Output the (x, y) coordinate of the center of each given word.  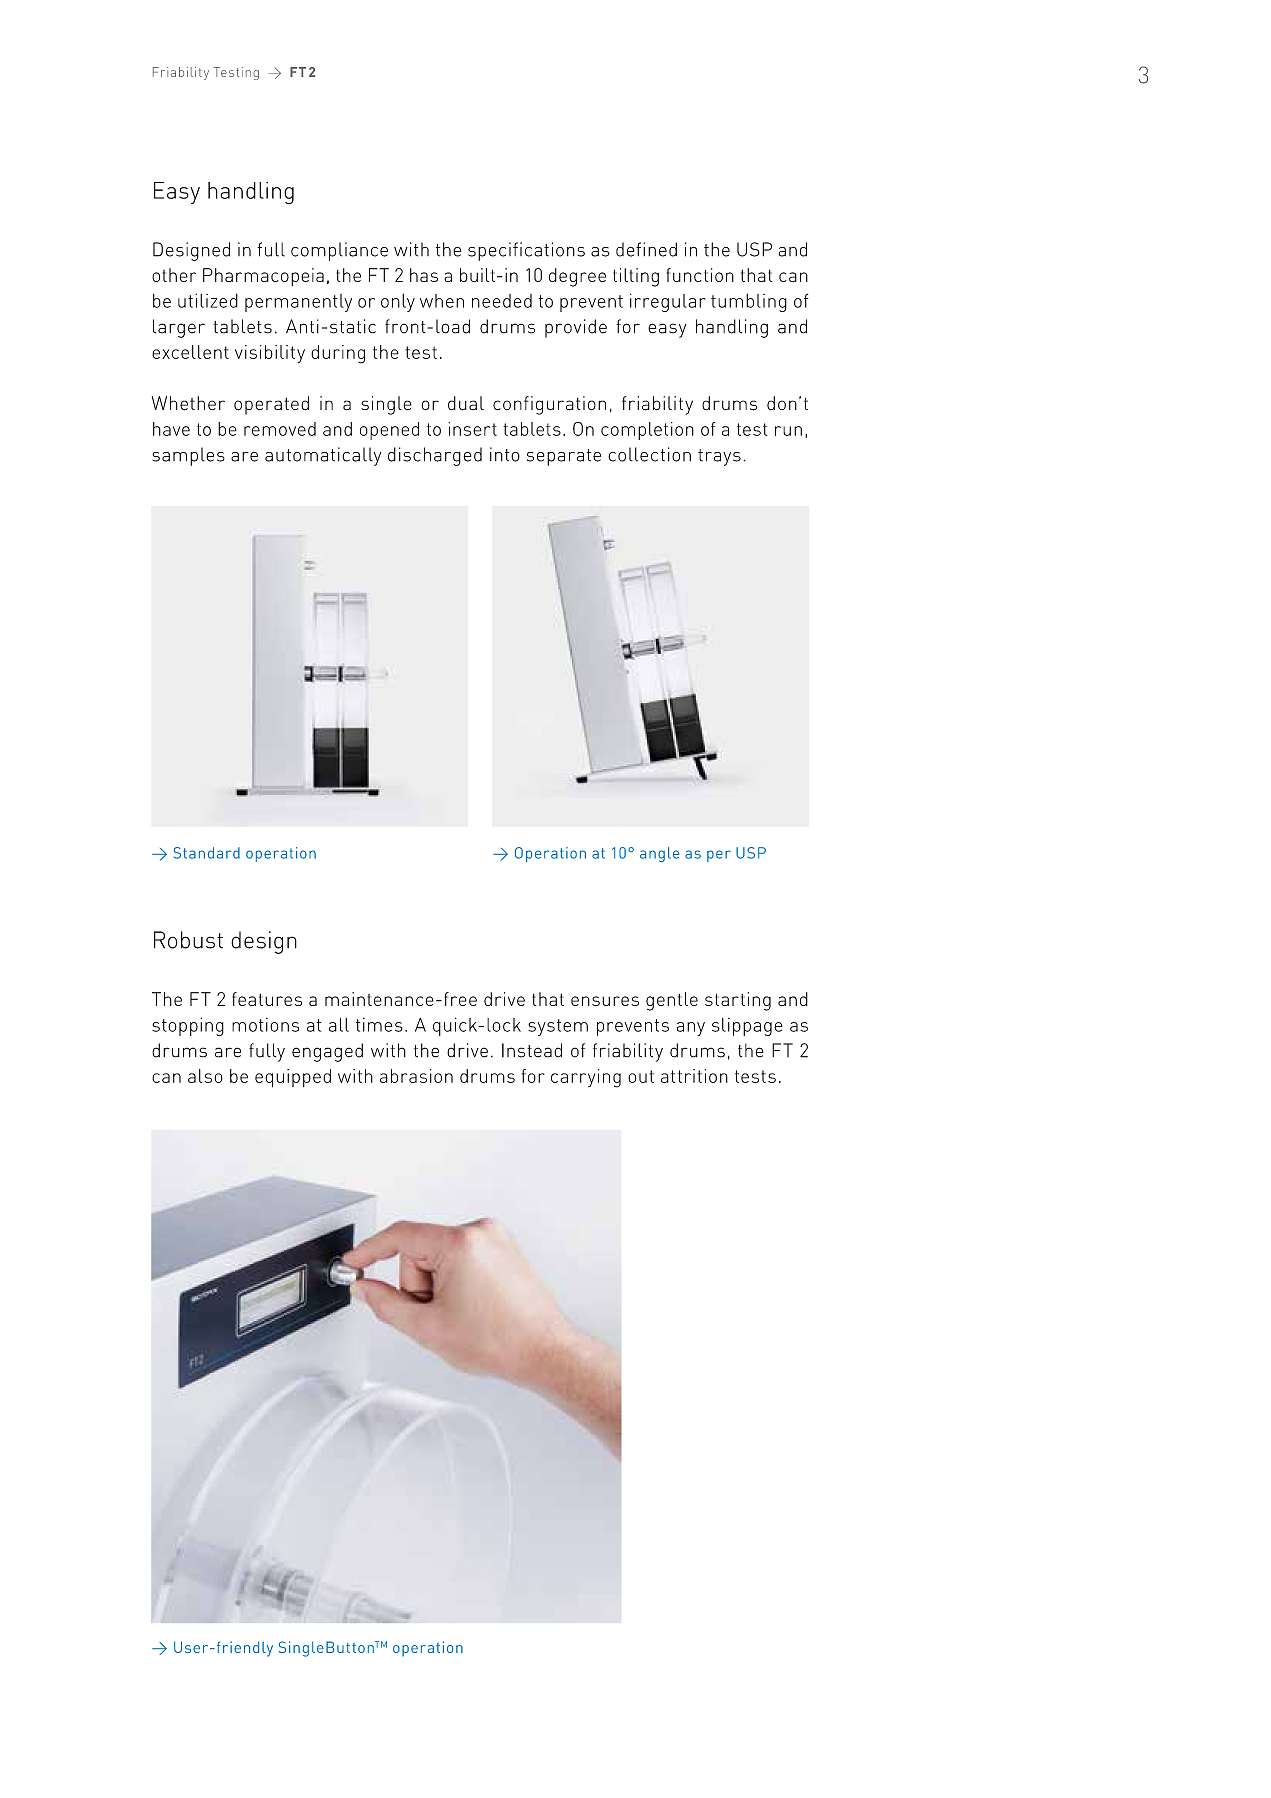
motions (265, 1025)
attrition (694, 1076)
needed (502, 301)
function (700, 275)
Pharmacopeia (263, 277)
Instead (532, 1050)
